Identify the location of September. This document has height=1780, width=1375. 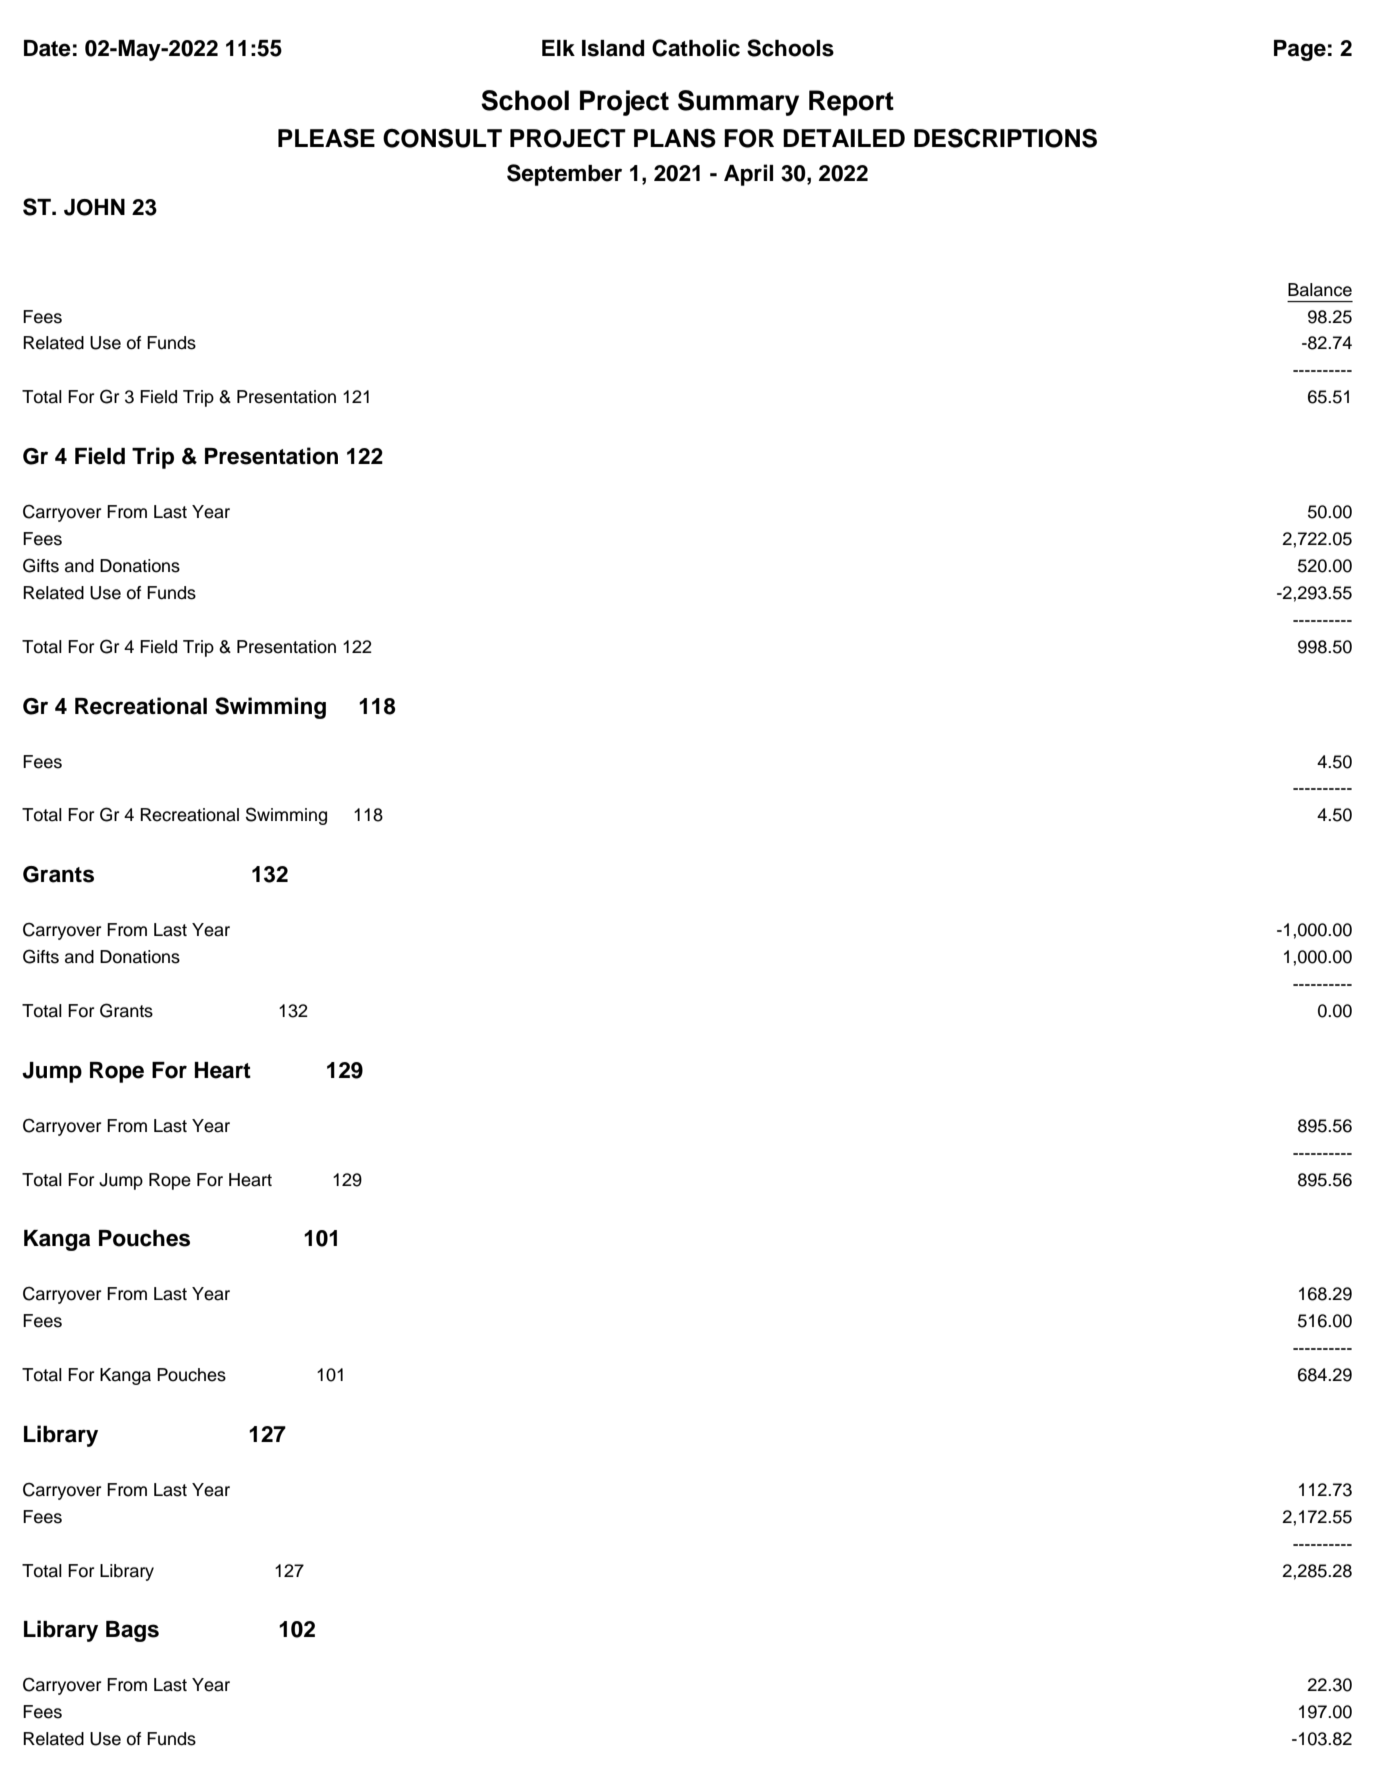
(564, 175).
